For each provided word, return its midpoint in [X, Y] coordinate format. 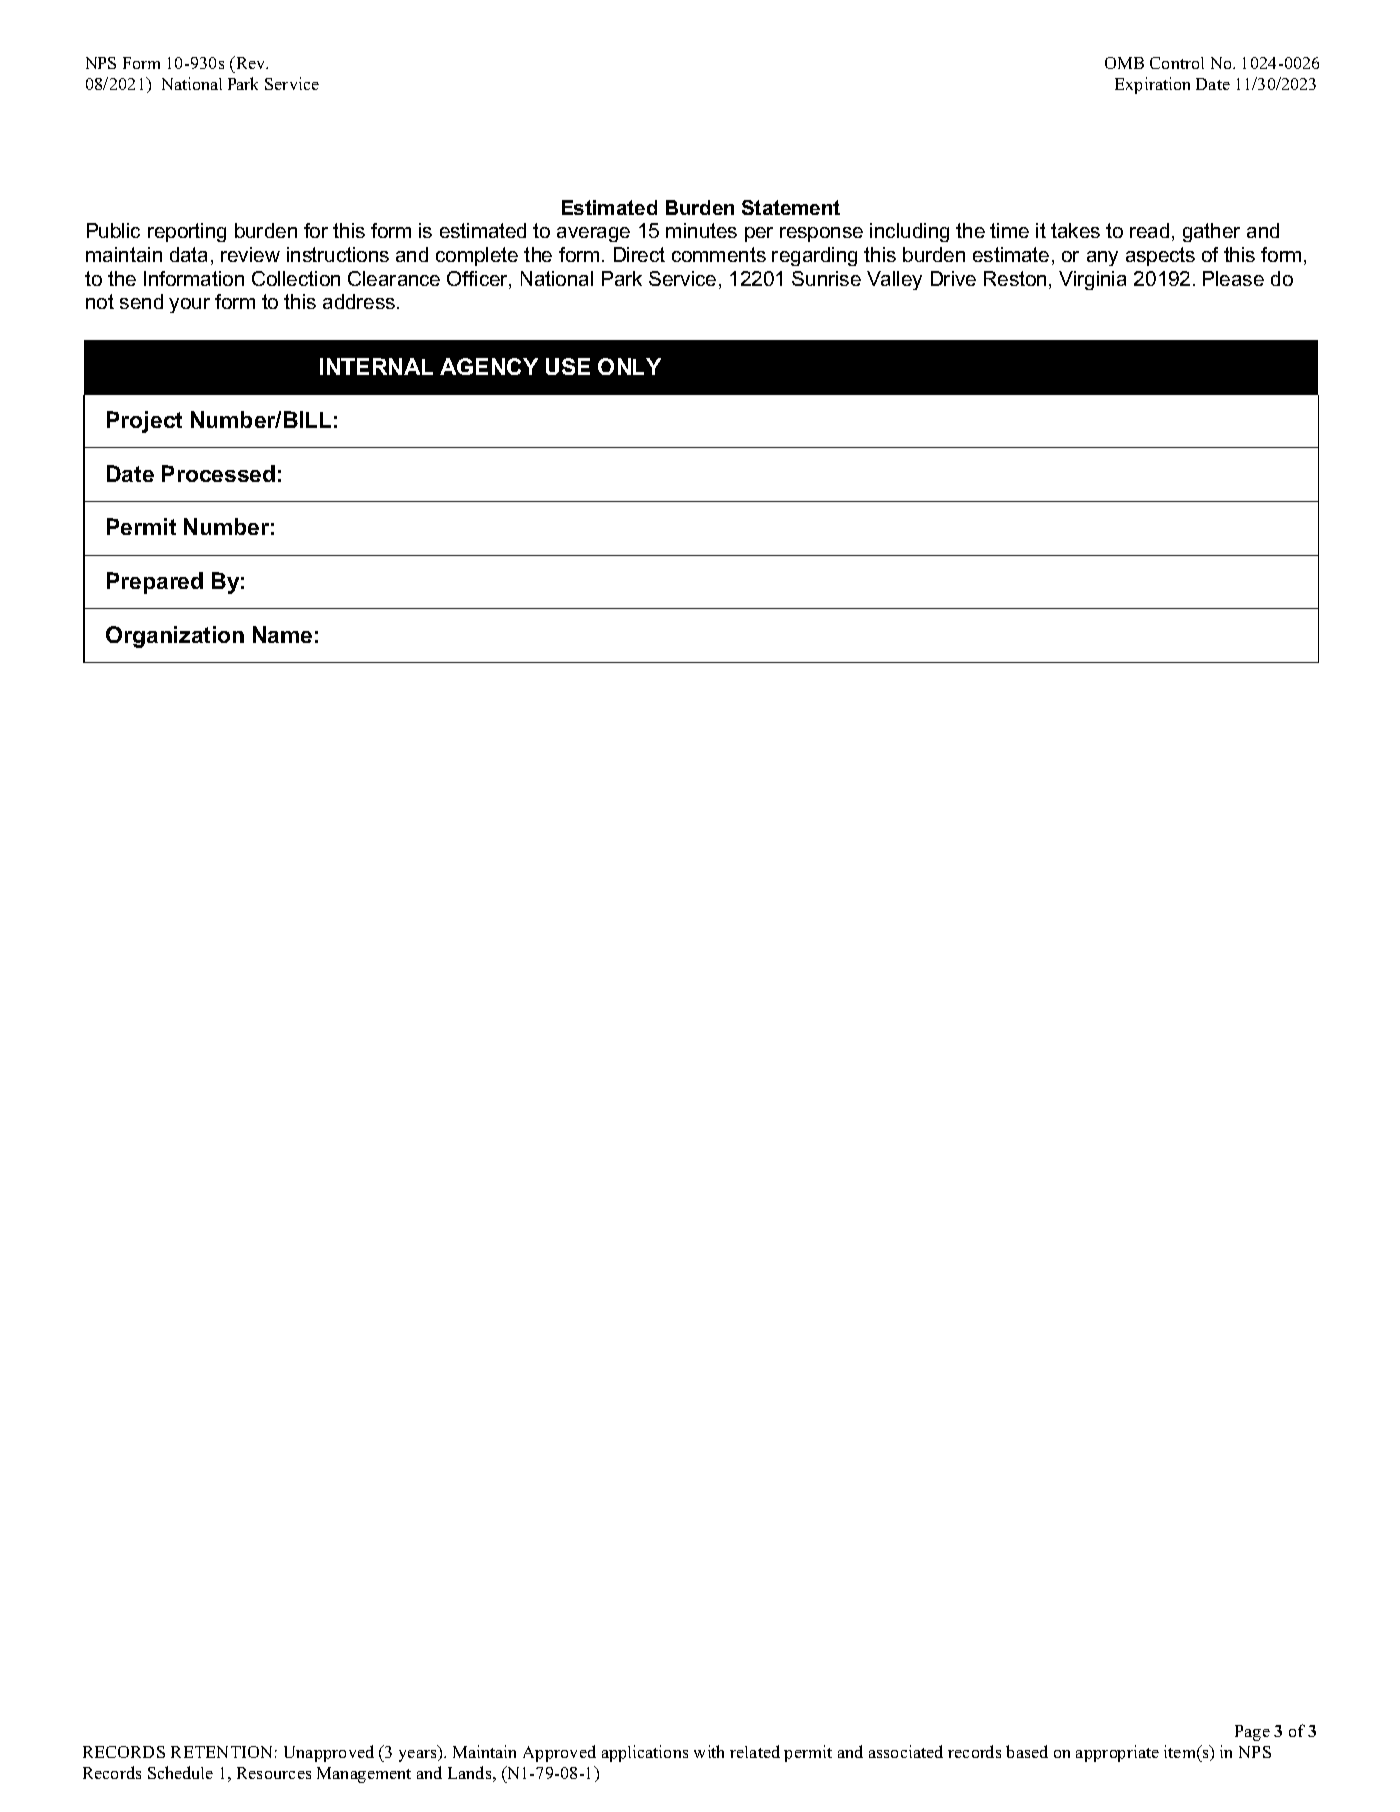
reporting [187, 232]
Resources [274, 1773]
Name [282, 634]
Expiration [1152, 85]
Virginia [1092, 280]
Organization [175, 637]
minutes [701, 230]
